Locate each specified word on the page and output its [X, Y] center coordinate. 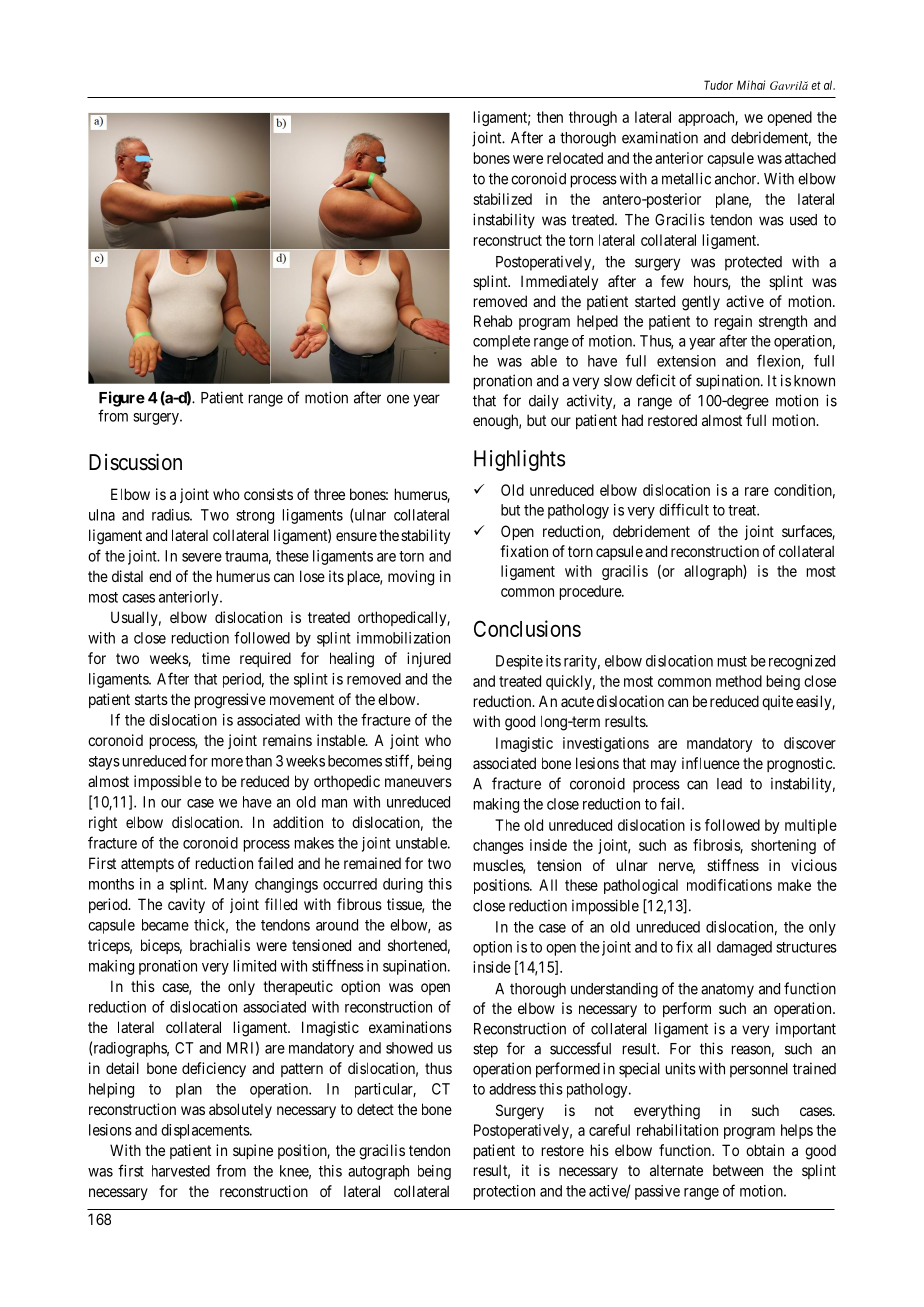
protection [504, 1192]
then [550, 117]
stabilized [502, 199]
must [732, 661]
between [738, 1170]
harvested [181, 1171]
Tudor [718, 85]
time [216, 658]
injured [429, 659]
